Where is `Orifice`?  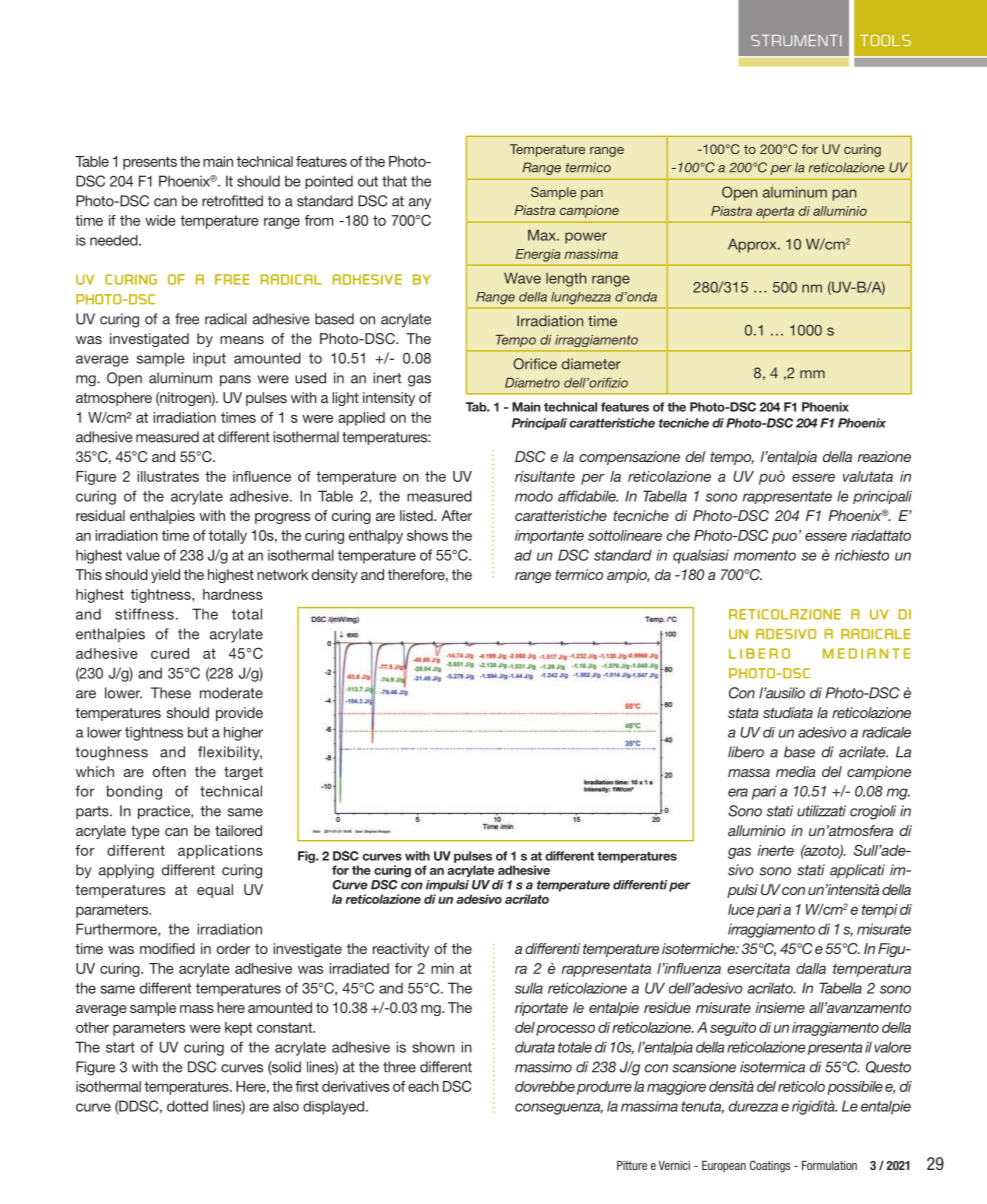
Orifice is located at coordinates (535, 364).
